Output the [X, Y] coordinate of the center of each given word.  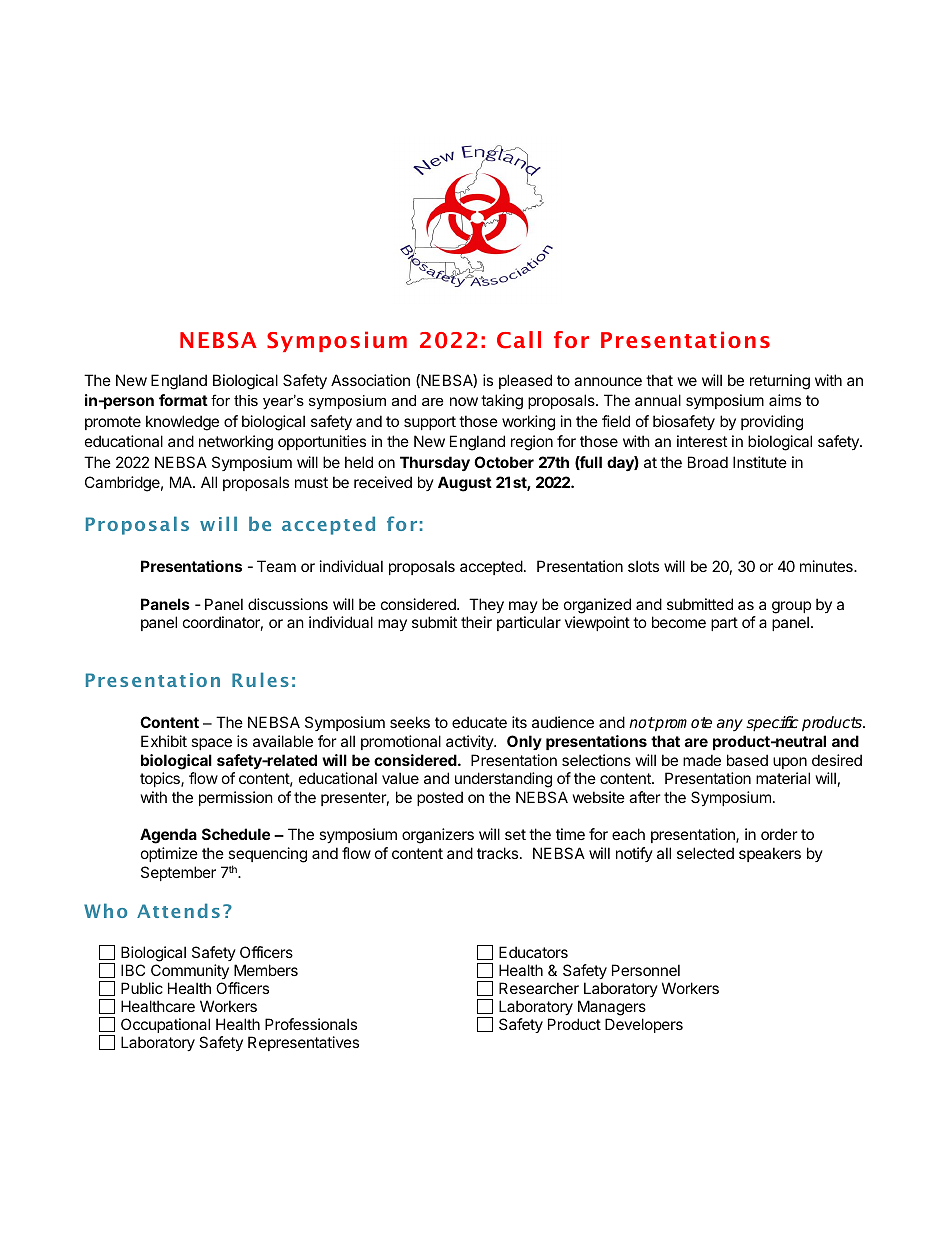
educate [479, 722]
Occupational [165, 1025]
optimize [169, 854]
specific [772, 724]
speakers [770, 854]
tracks [497, 853]
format [183, 400]
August [465, 484]
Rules [260, 679]
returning [780, 382]
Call [519, 340]
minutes [827, 566]
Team [276, 566]
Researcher [539, 988]
